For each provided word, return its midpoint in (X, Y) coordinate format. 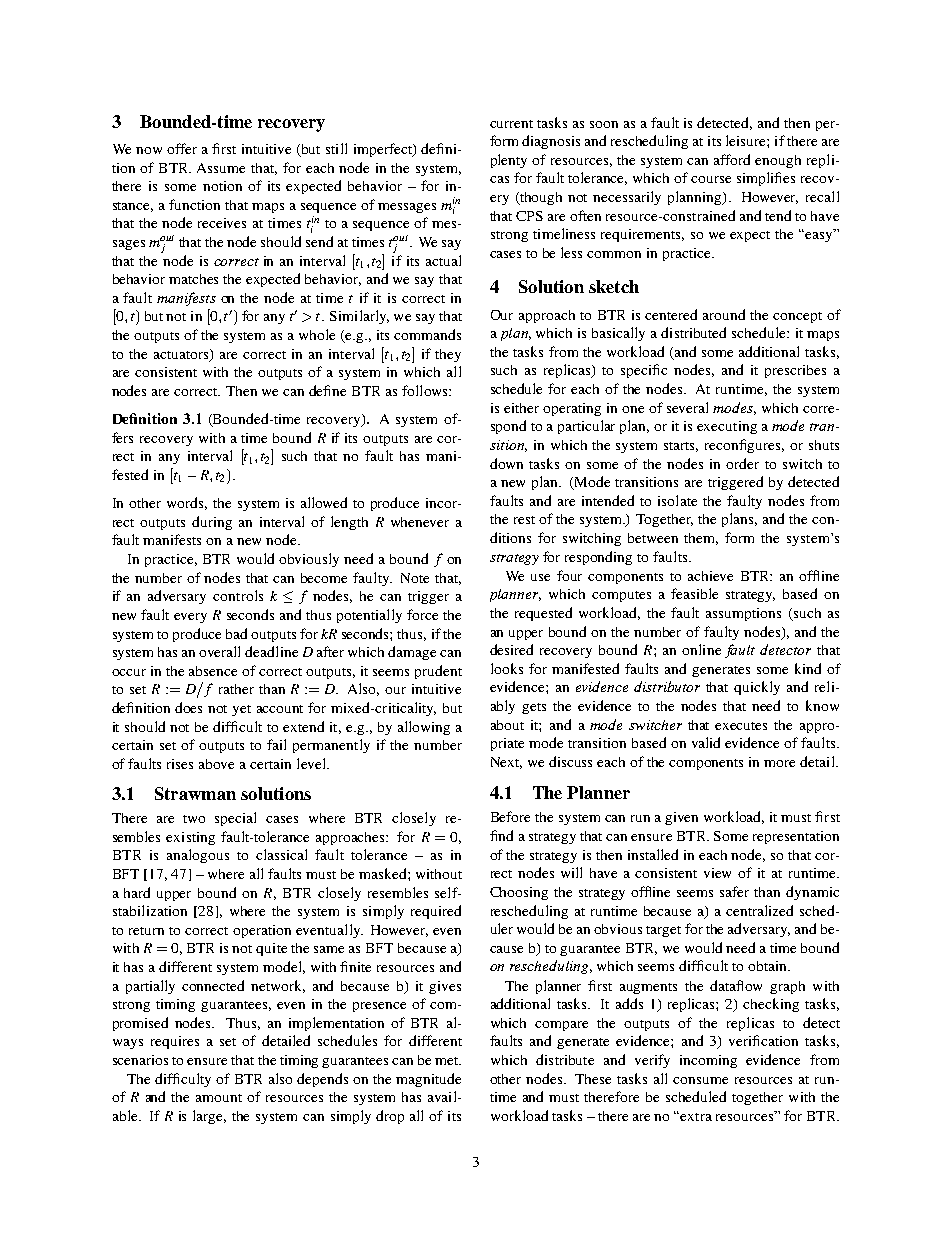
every (190, 618)
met (448, 1061)
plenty (509, 161)
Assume (221, 168)
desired (511, 649)
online (701, 649)
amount (219, 1098)
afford (732, 159)
